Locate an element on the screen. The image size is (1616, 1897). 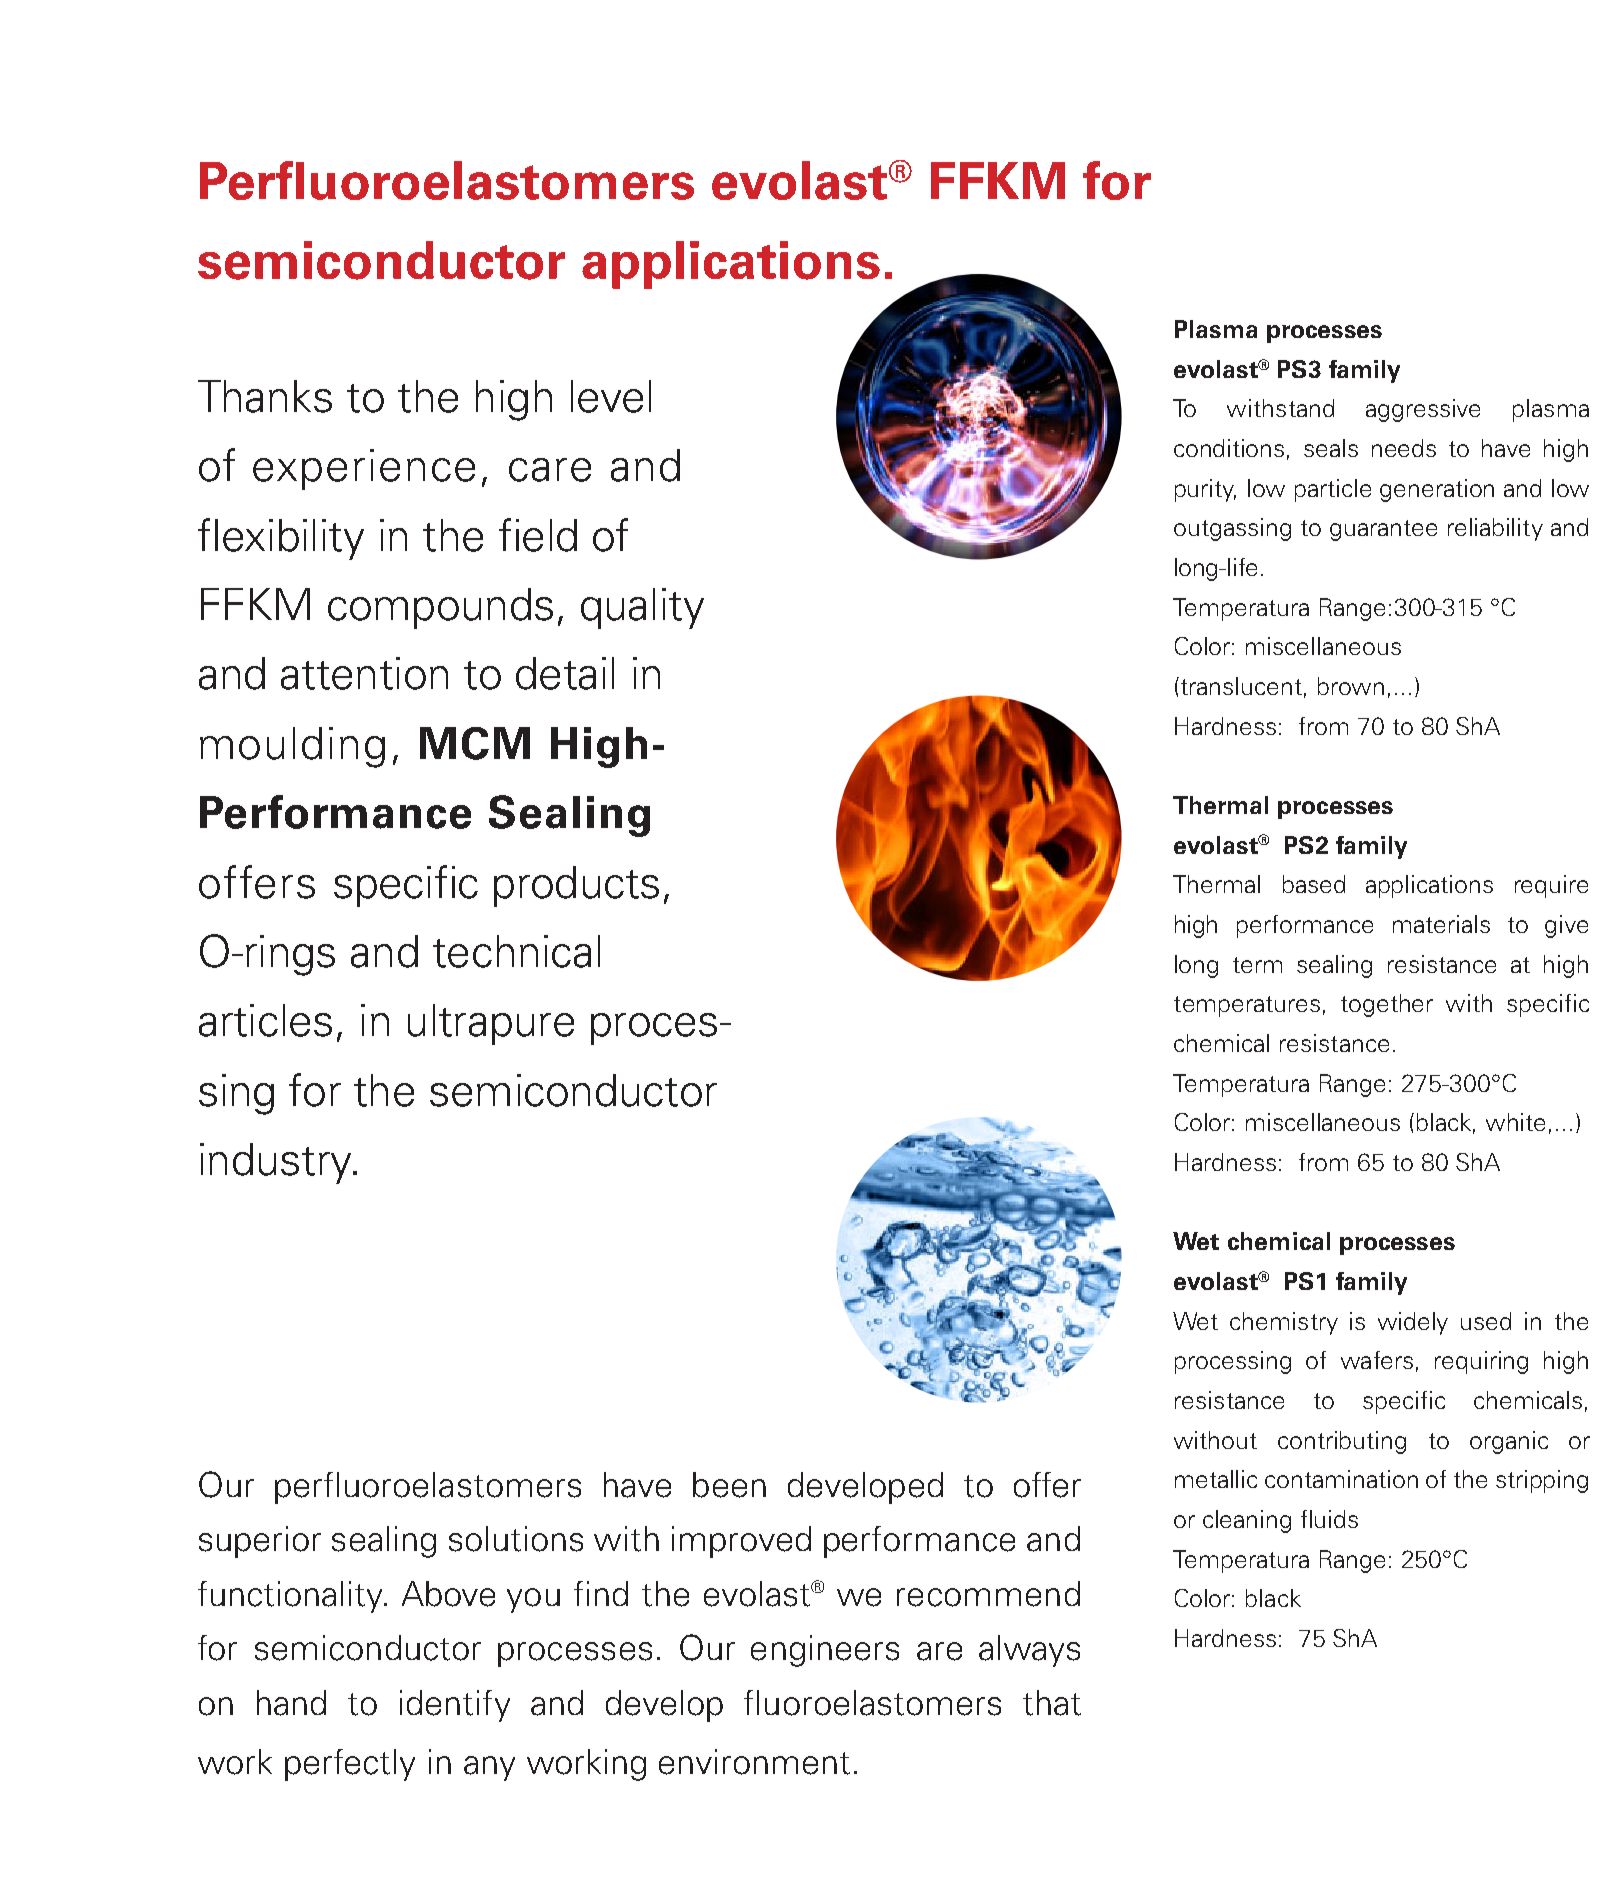
detail is located at coordinates (565, 673).
